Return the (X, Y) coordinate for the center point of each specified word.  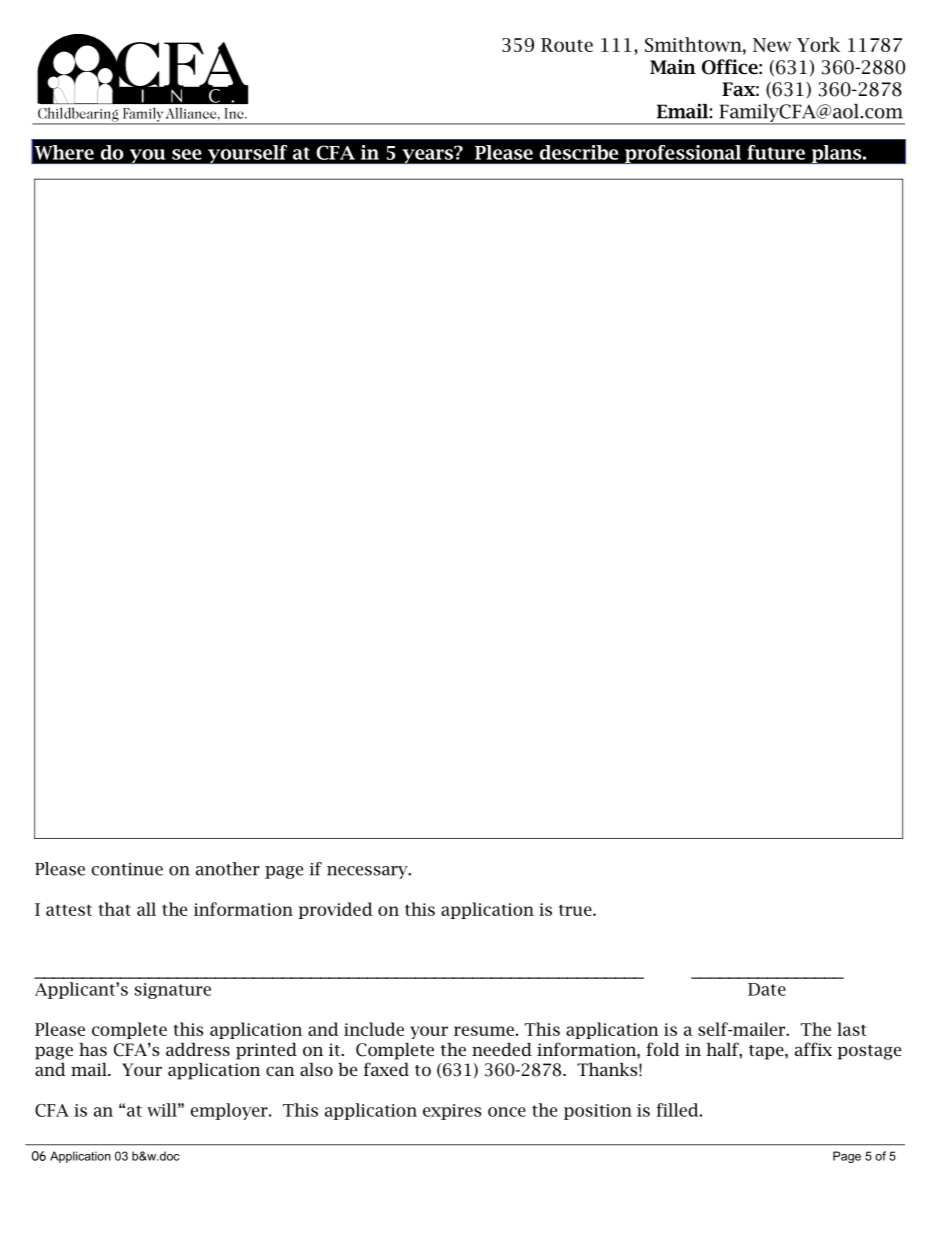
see (187, 154)
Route (567, 45)
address (198, 1049)
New (772, 45)
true (576, 910)
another (228, 869)
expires (452, 1112)
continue (127, 869)
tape (767, 1052)
